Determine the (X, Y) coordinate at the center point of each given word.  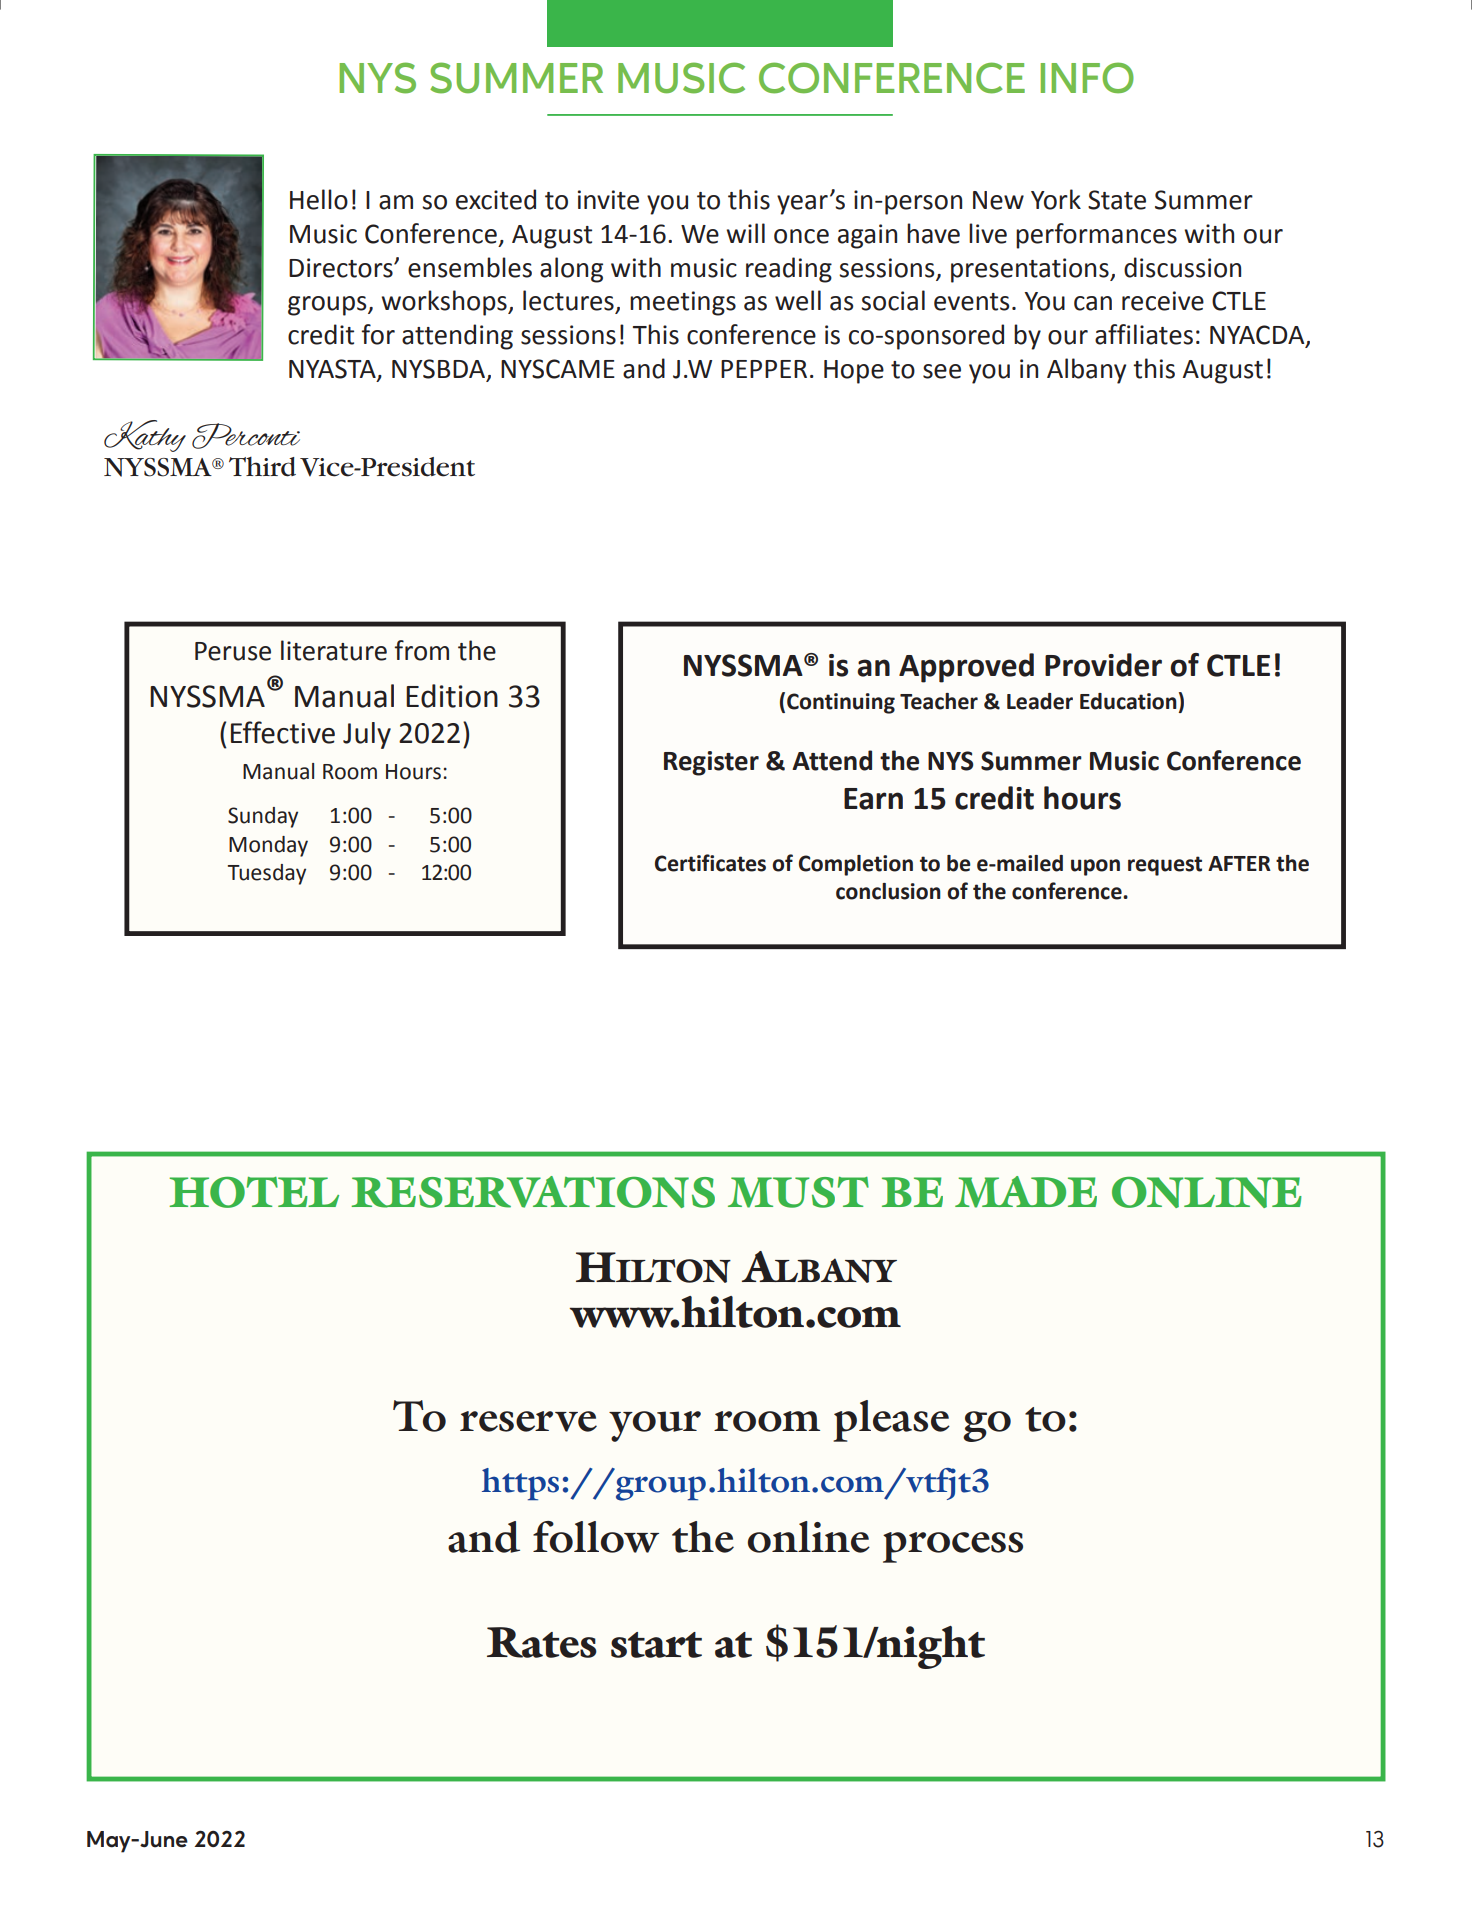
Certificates (710, 863)
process (953, 1547)
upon (1095, 867)
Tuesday (267, 874)
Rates (542, 1642)
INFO (1087, 78)
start (656, 1645)
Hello (319, 199)
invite (608, 200)
